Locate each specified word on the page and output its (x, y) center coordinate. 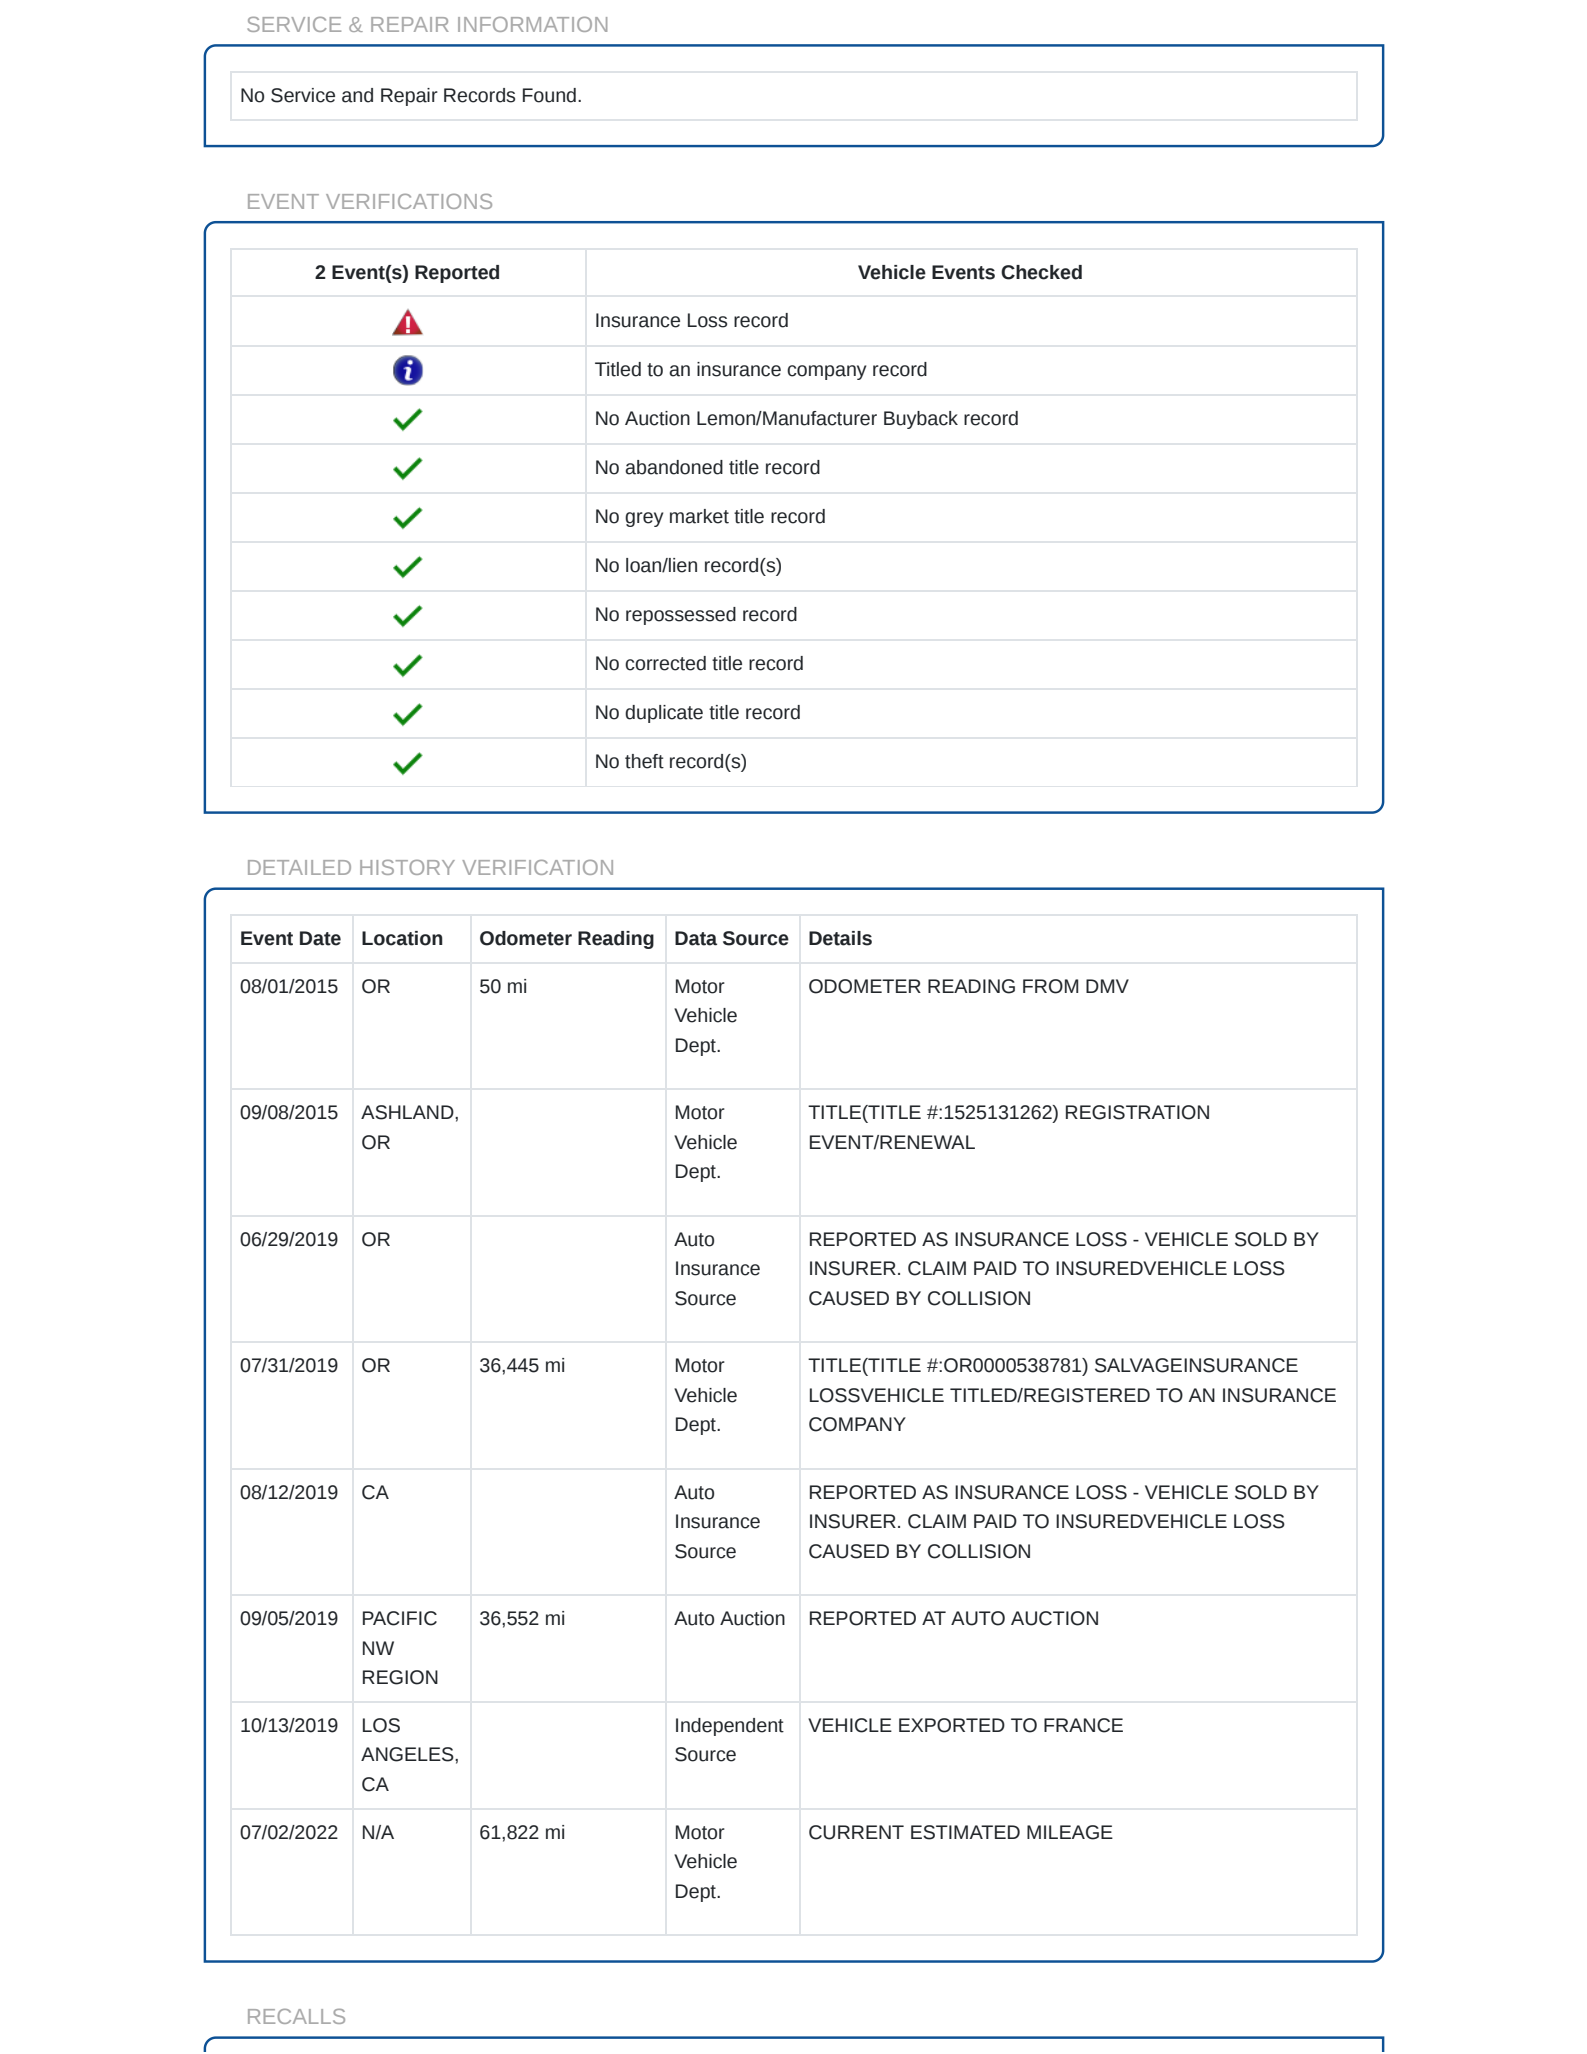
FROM (1050, 986)
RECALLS (296, 2016)
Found (549, 95)
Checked (1041, 272)
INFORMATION (532, 24)
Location (402, 938)
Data (696, 938)
